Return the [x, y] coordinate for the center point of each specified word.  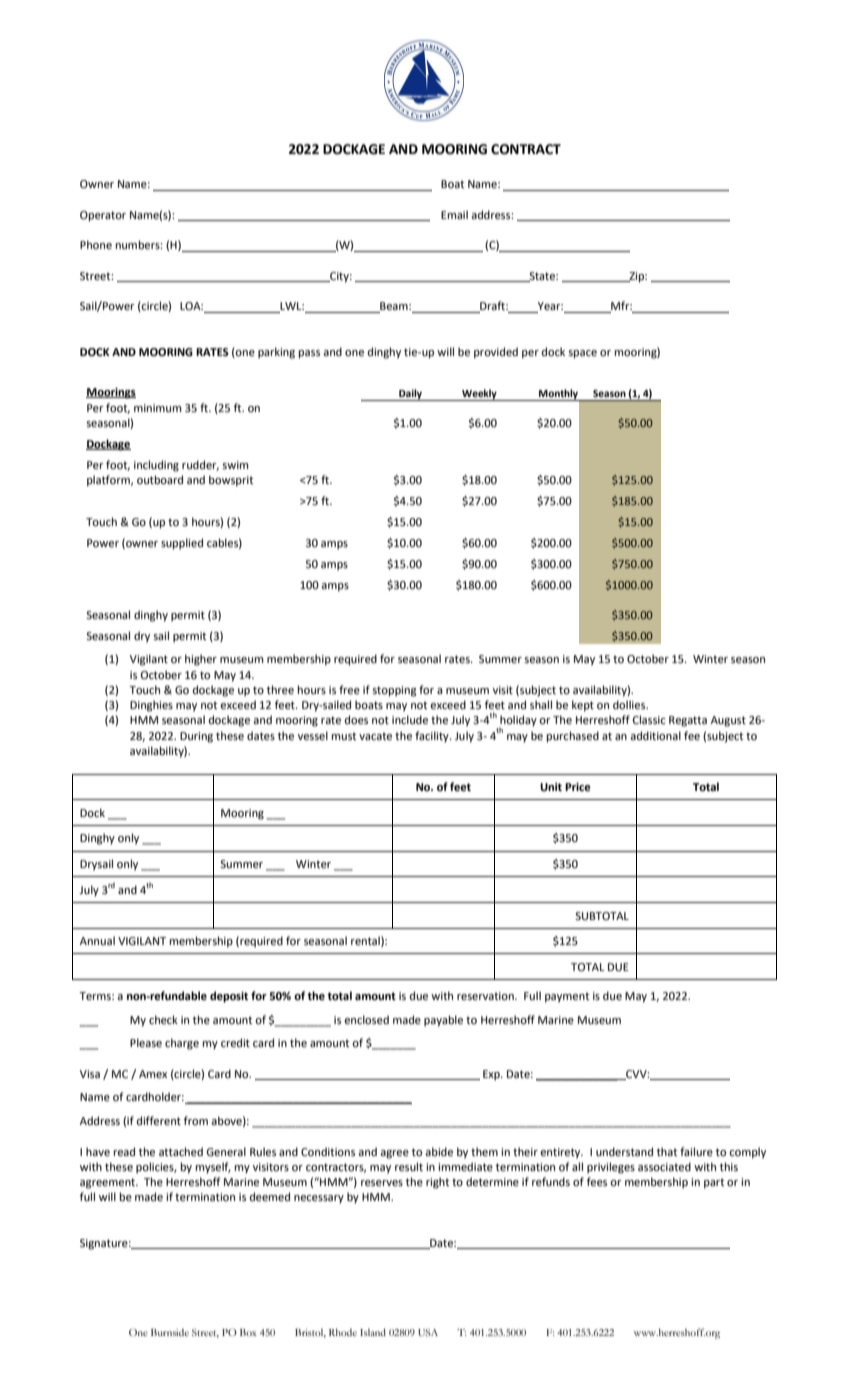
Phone [96, 245]
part [714, 1183]
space [582, 354]
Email [454, 214]
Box [248, 1332]
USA [428, 1332]
